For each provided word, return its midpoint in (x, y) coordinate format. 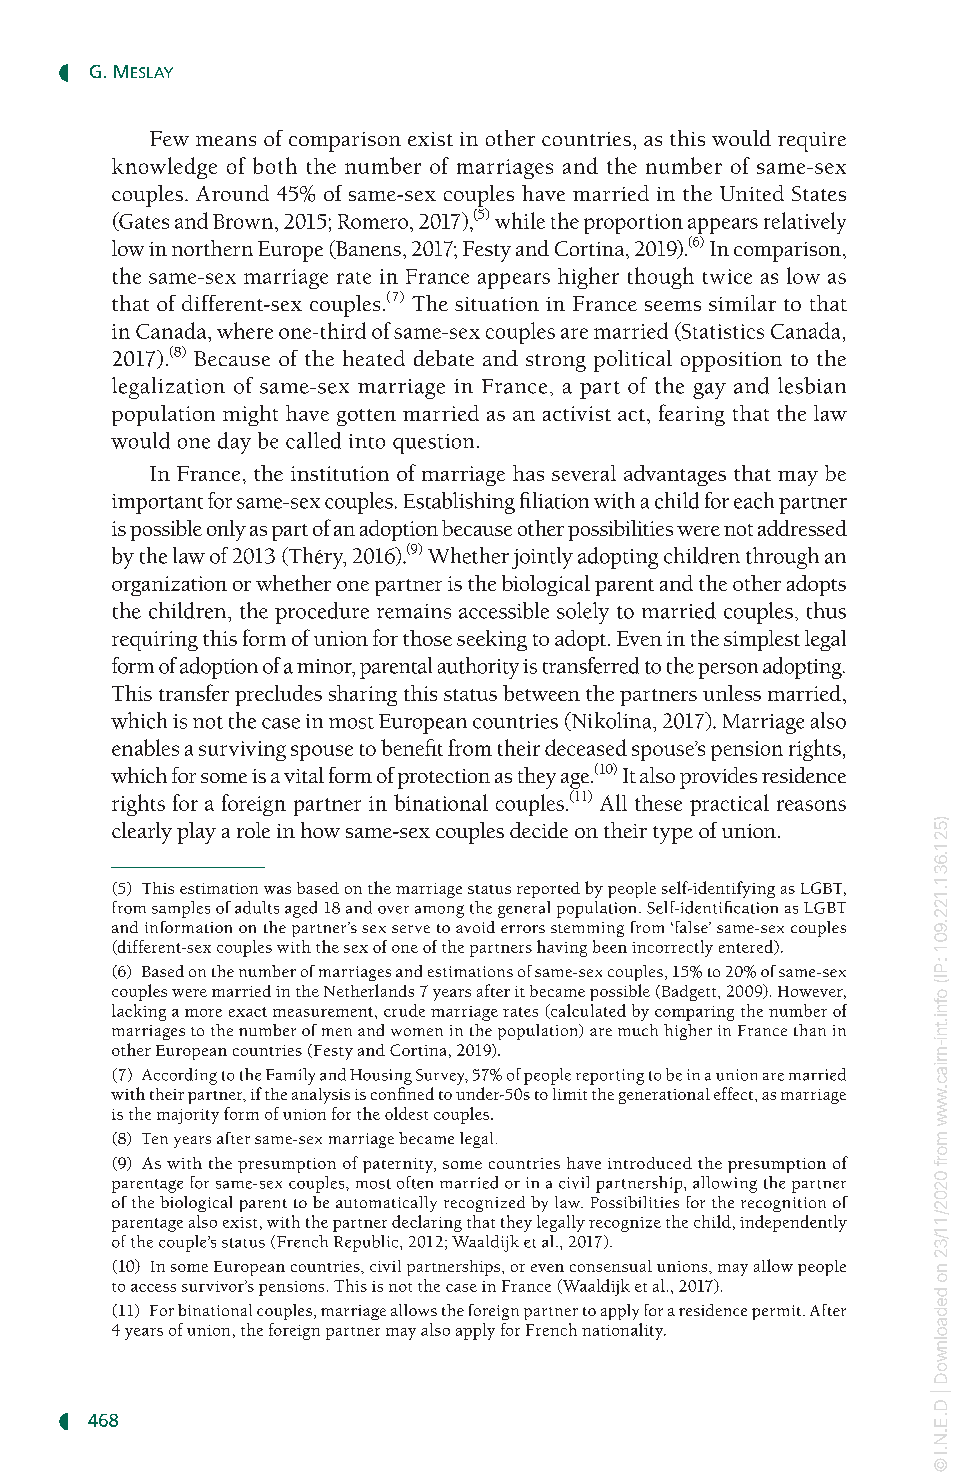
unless (732, 693)
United (752, 193)
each (754, 500)
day (234, 443)
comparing (694, 1013)
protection (444, 779)
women (417, 1032)
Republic (367, 1243)
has (528, 473)
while (520, 220)
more (203, 1013)
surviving (242, 751)
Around (232, 193)
